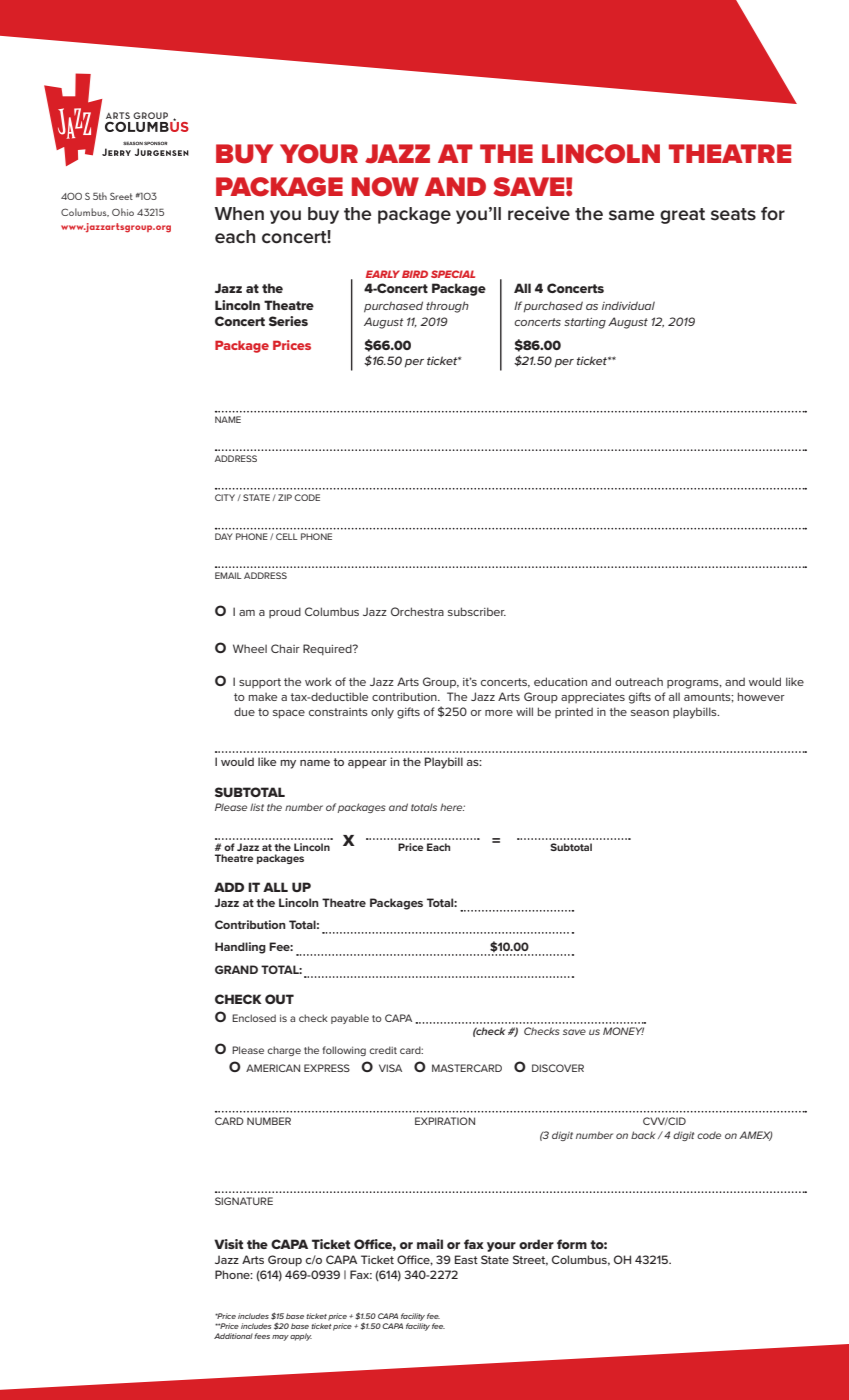 The width and height of the page is (849, 1400). What do you see at coordinates (254, 1018) in the page?
I see `Enclosed` at bounding box center [254, 1018].
